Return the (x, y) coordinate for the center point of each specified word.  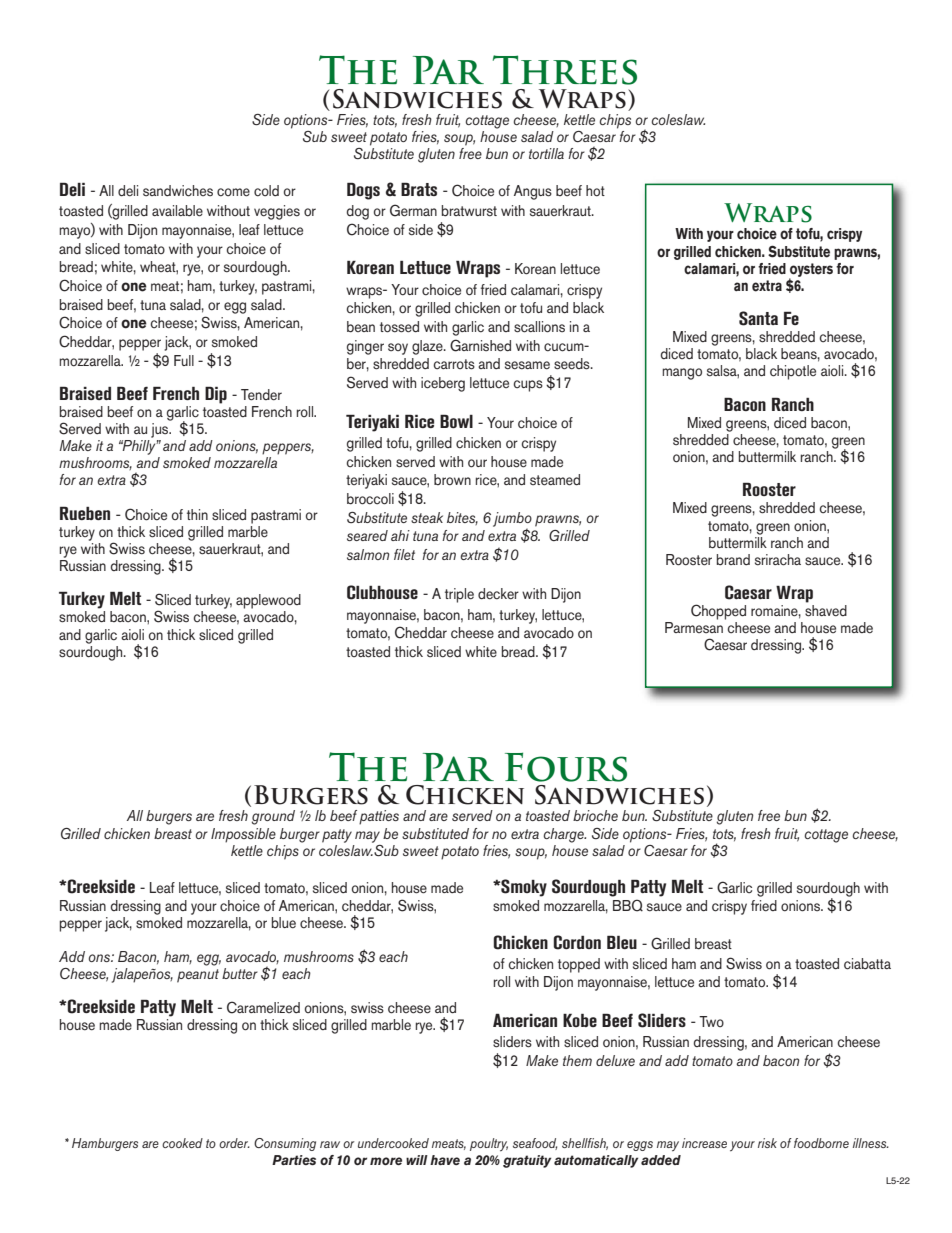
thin (197, 514)
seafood (535, 1144)
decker (498, 594)
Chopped (718, 612)
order (234, 1143)
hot (595, 191)
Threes (565, 70)
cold (266, 191)
